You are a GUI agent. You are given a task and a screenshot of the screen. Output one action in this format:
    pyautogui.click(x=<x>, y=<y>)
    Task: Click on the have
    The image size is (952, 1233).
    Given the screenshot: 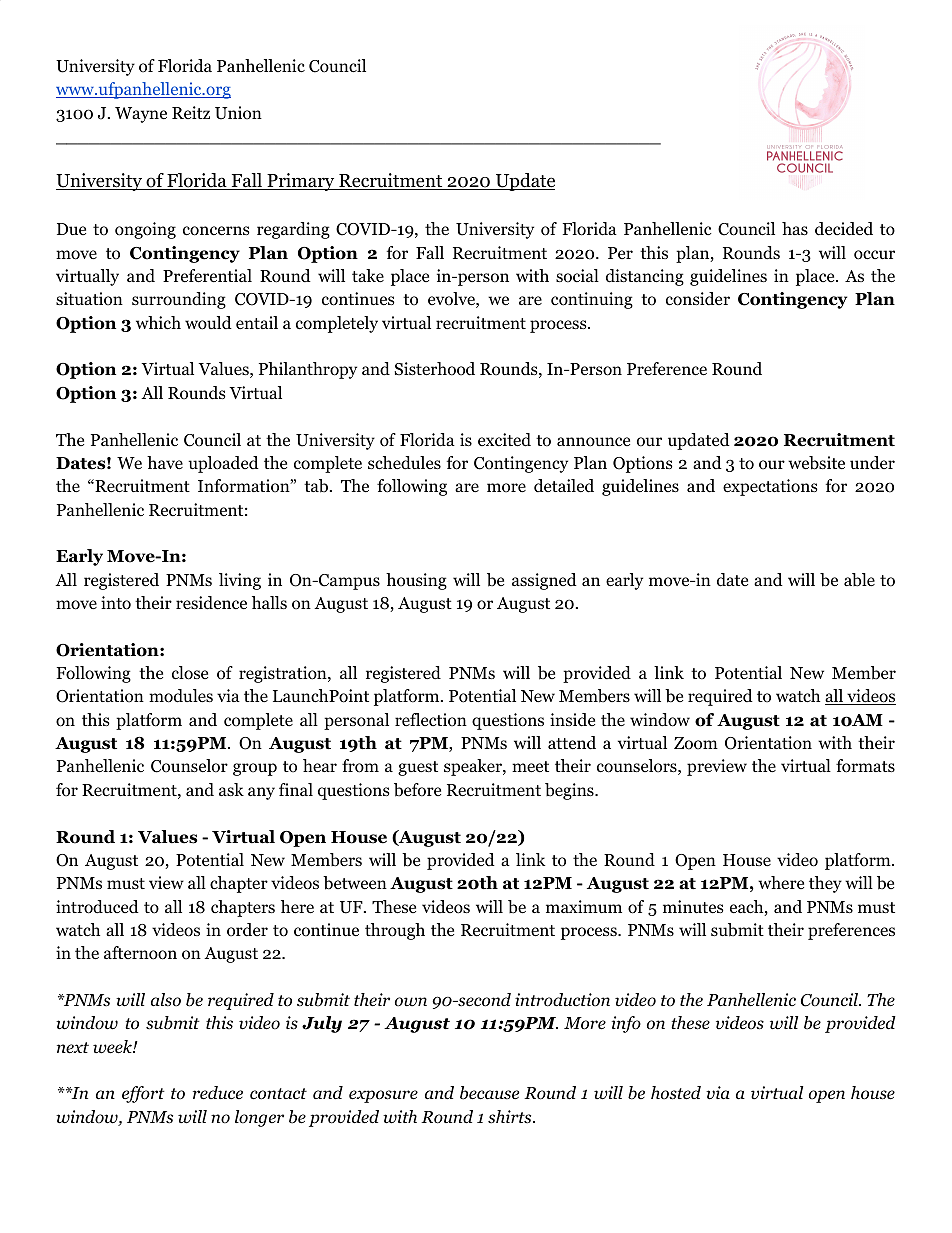 What is the action you would take?
    pyautogui.click(x=165, y=462)
